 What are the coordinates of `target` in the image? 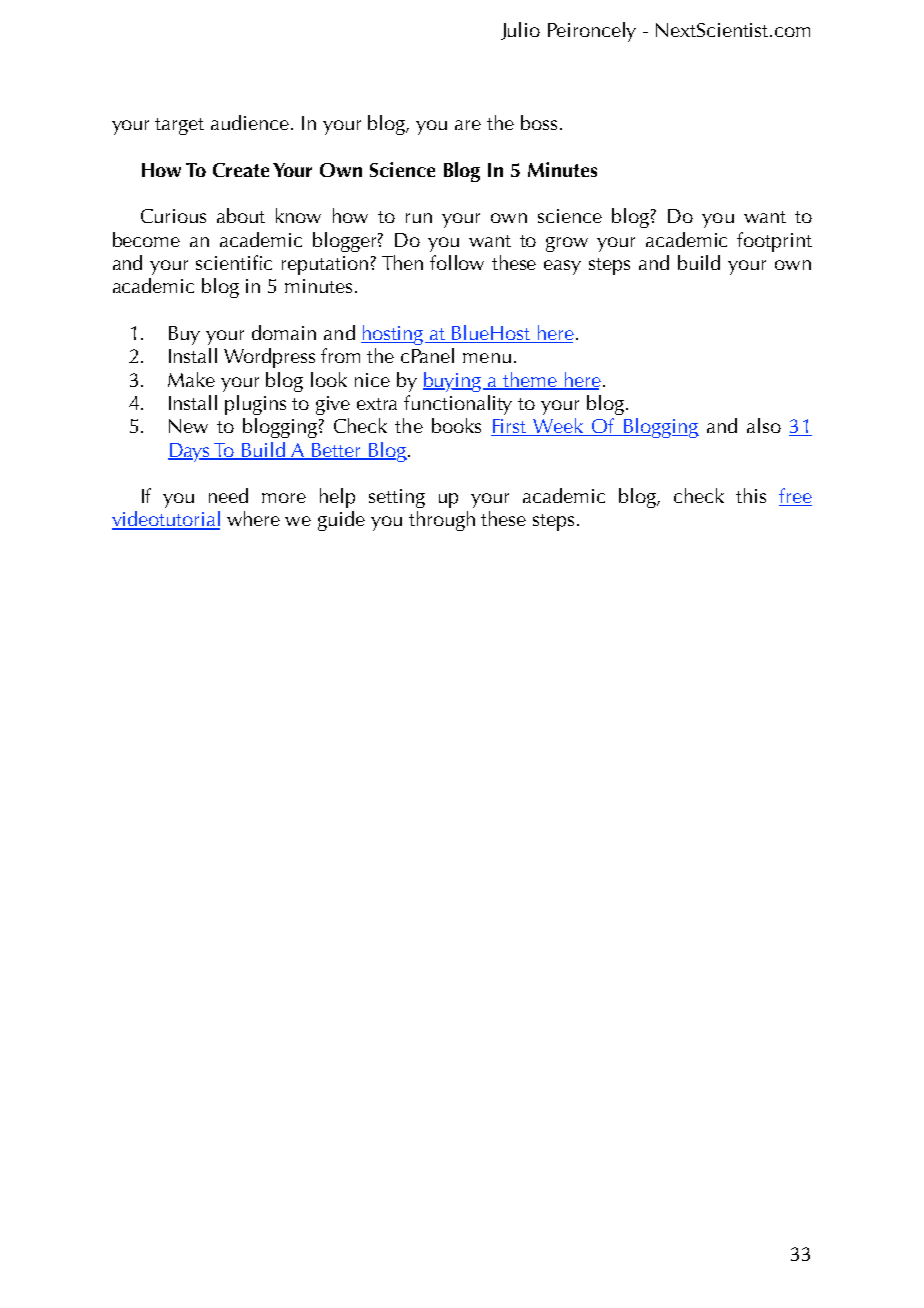 It's located at (179, 126).
